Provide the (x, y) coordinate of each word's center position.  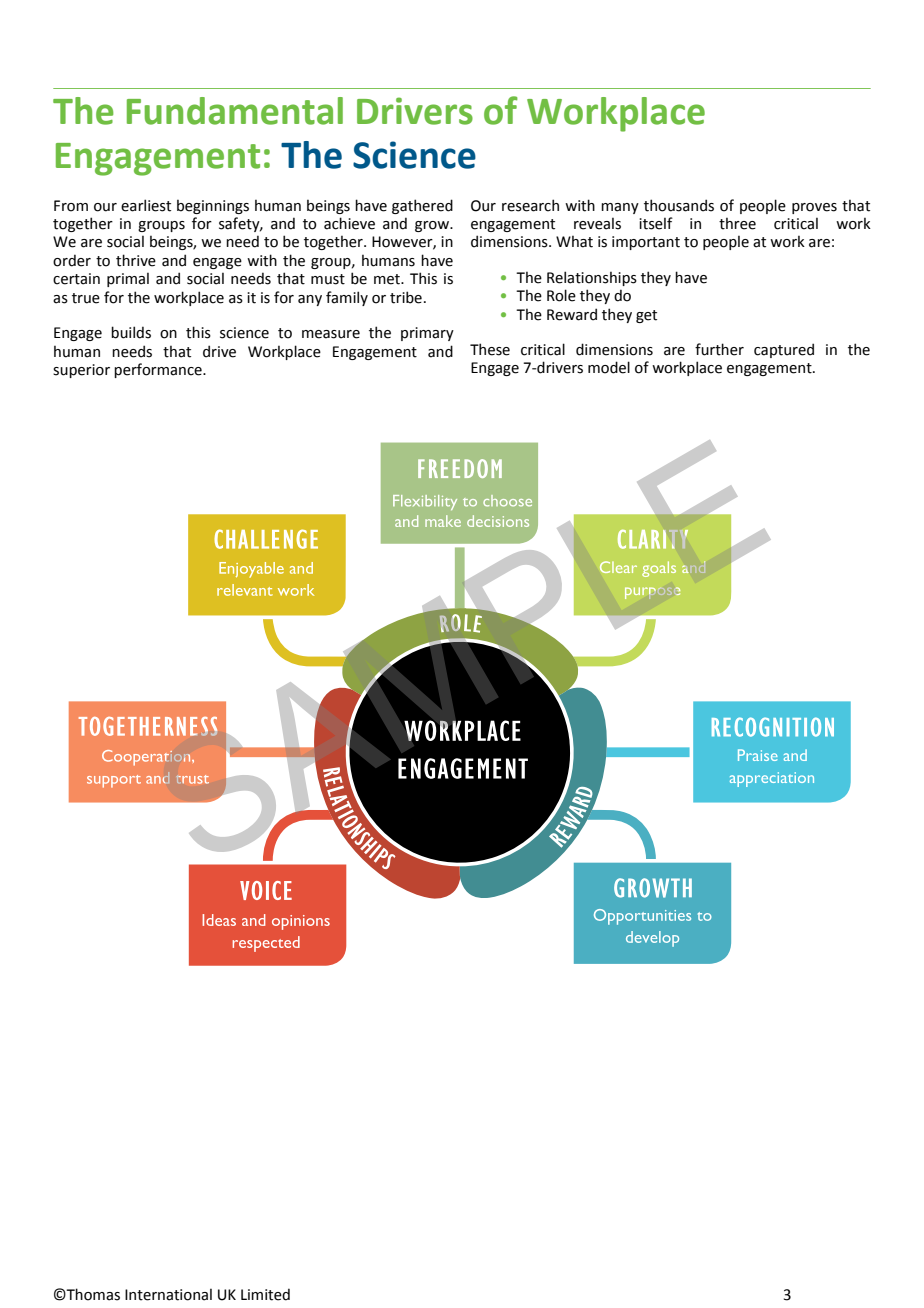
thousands (679, 205)
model (609, 367)
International (168, 1294)
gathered (422, 206)
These (490, 349)
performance (159, 370)
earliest (146, 205)
